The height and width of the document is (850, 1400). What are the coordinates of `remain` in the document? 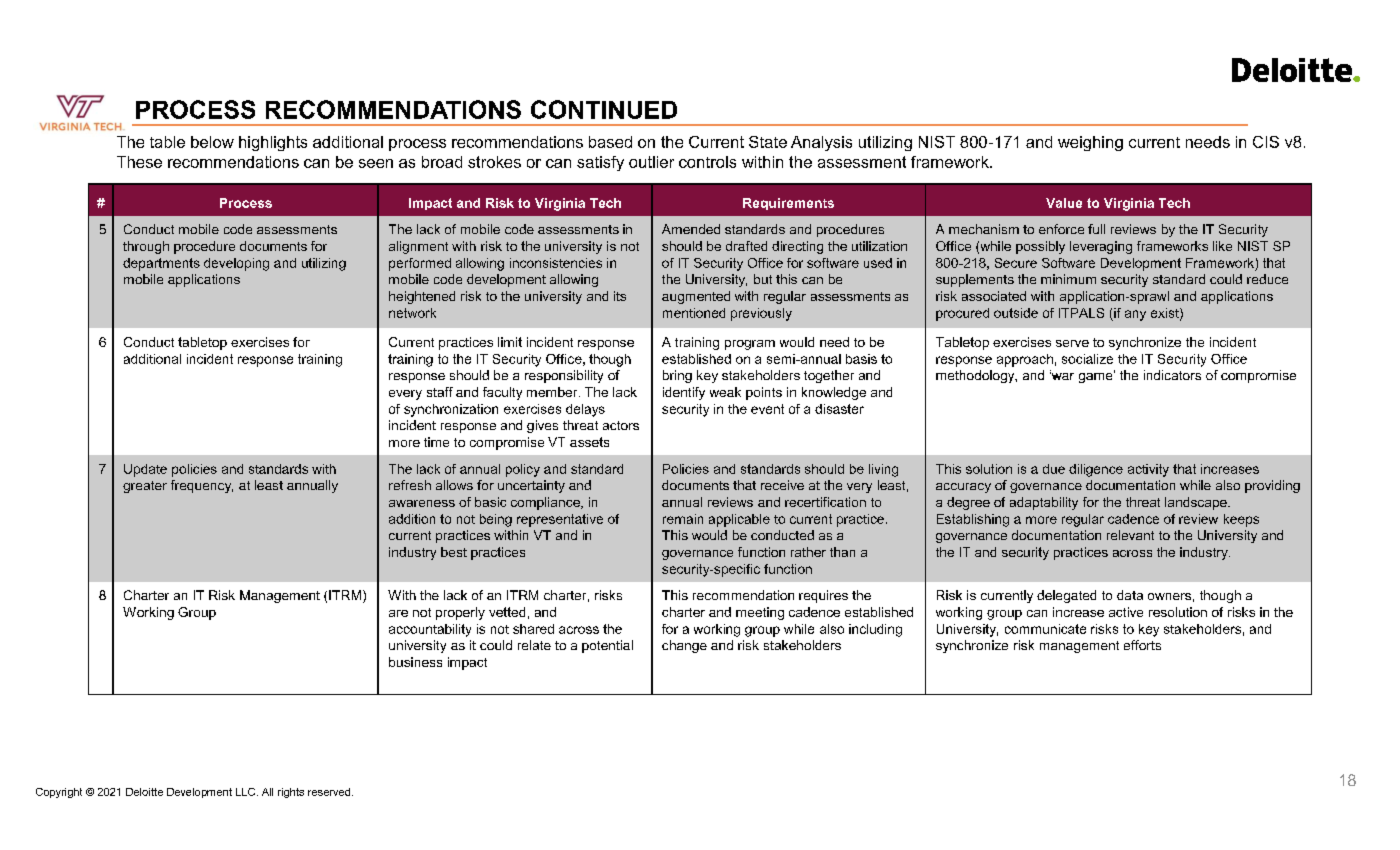 It's located at (683, 519).
